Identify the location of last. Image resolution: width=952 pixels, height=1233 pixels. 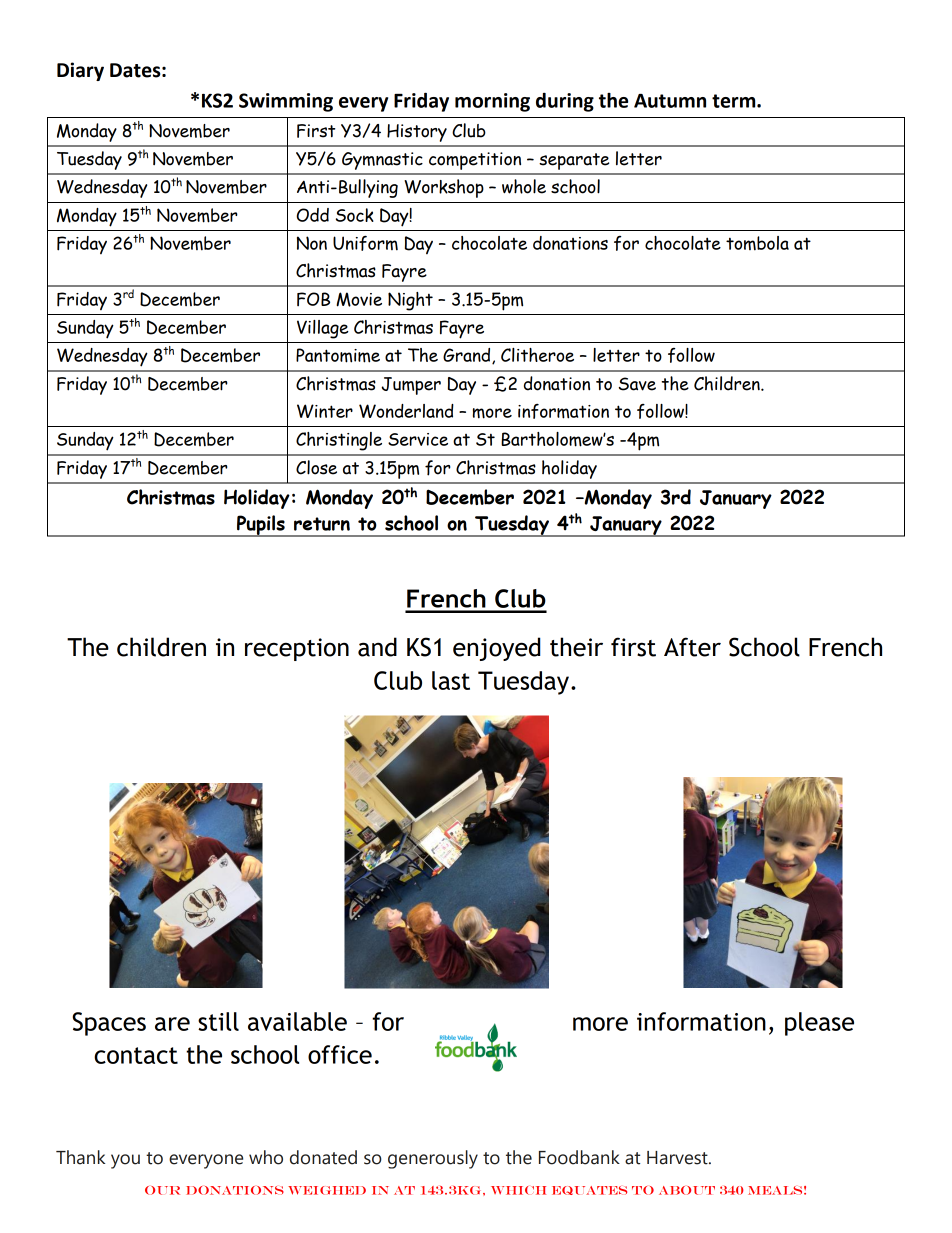
(451, 680).
